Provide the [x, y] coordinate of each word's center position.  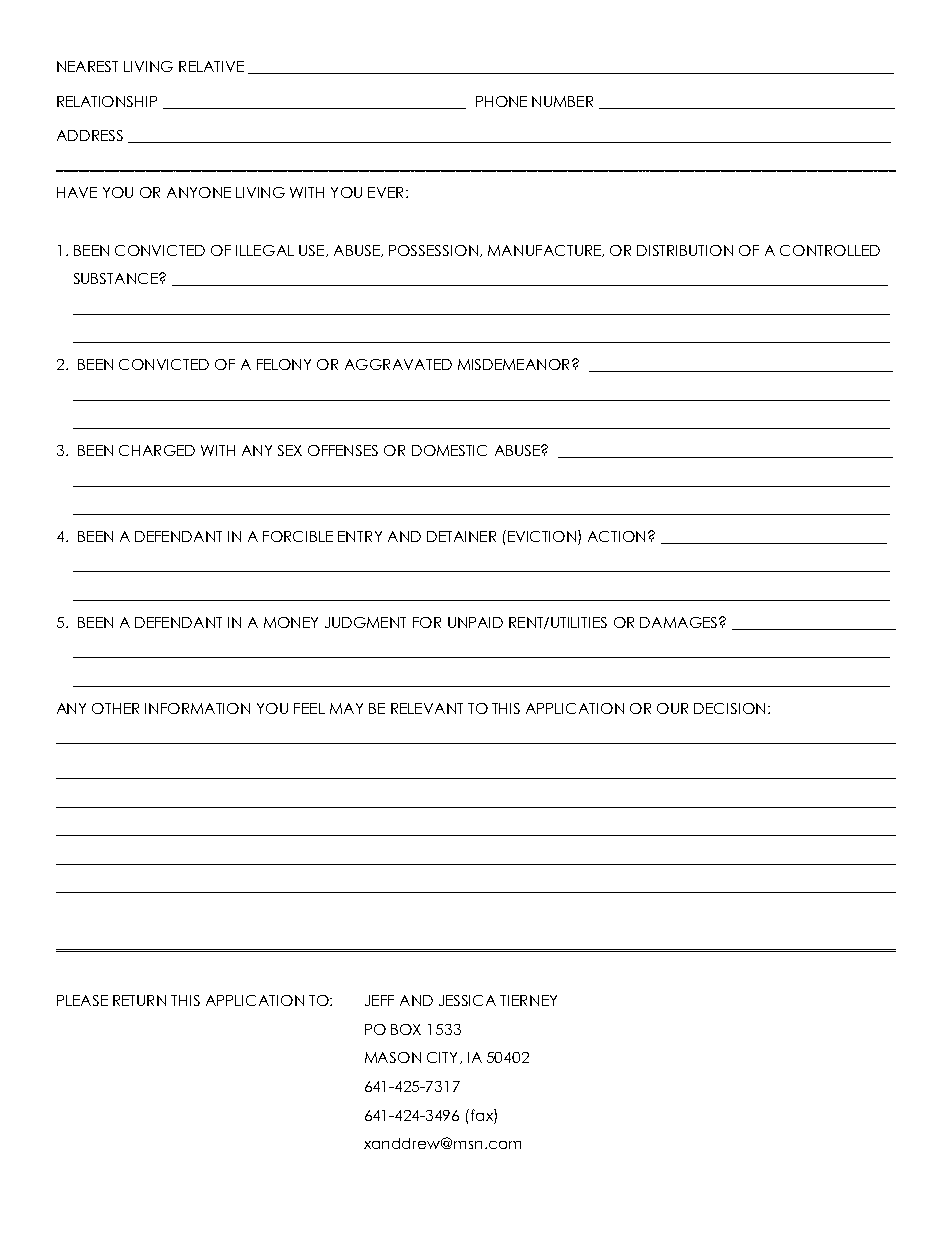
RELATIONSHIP [107, 101]
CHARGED [157, 450]
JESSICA [467, 1000]
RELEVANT [427, 708]
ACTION [616, 536]
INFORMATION [197, 708]
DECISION [729, 708]
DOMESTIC [449, 450]
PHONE [501, 101]
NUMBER [562, 101]
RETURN [139, 1000]
